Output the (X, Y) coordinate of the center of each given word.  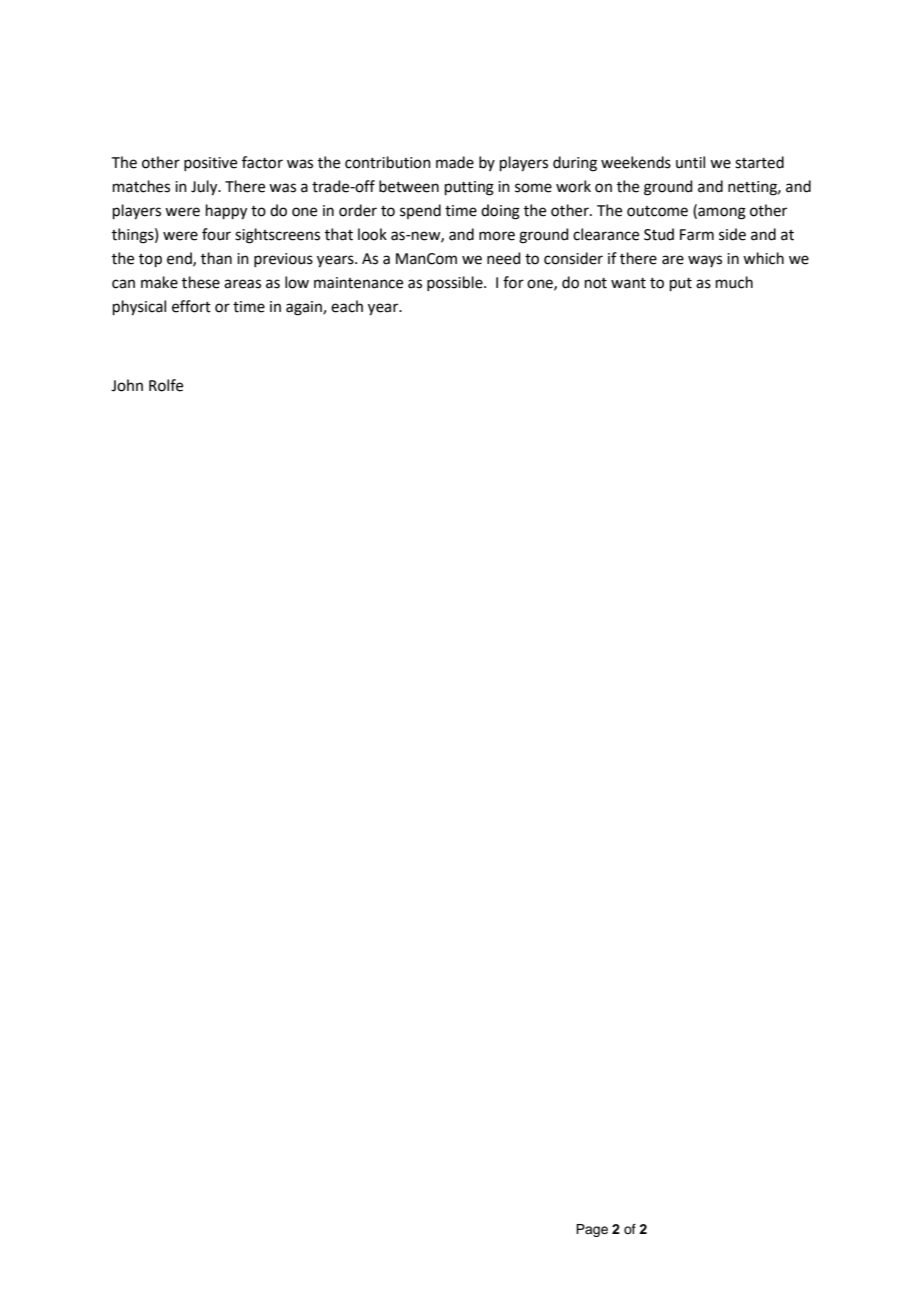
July (205, 188)
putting (469, 188)
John (127, 385)
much (734, 282)
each (347, 306)
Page (592, 1230)
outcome (657, 211)
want (628, 283)
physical (139, 308)
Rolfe (166, 385)
